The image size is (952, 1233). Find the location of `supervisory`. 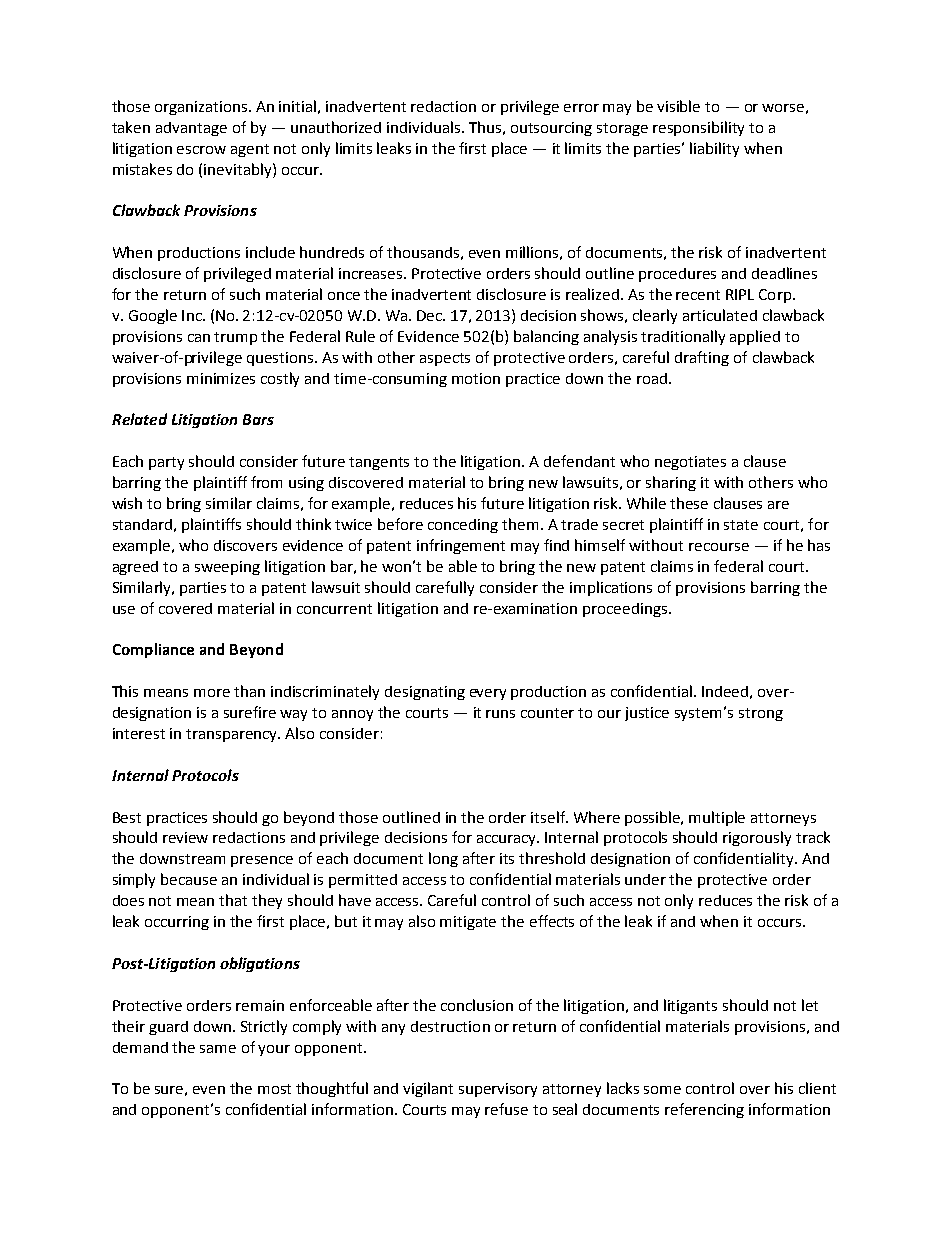

supervisory is located at coordinates (498, 1090).
